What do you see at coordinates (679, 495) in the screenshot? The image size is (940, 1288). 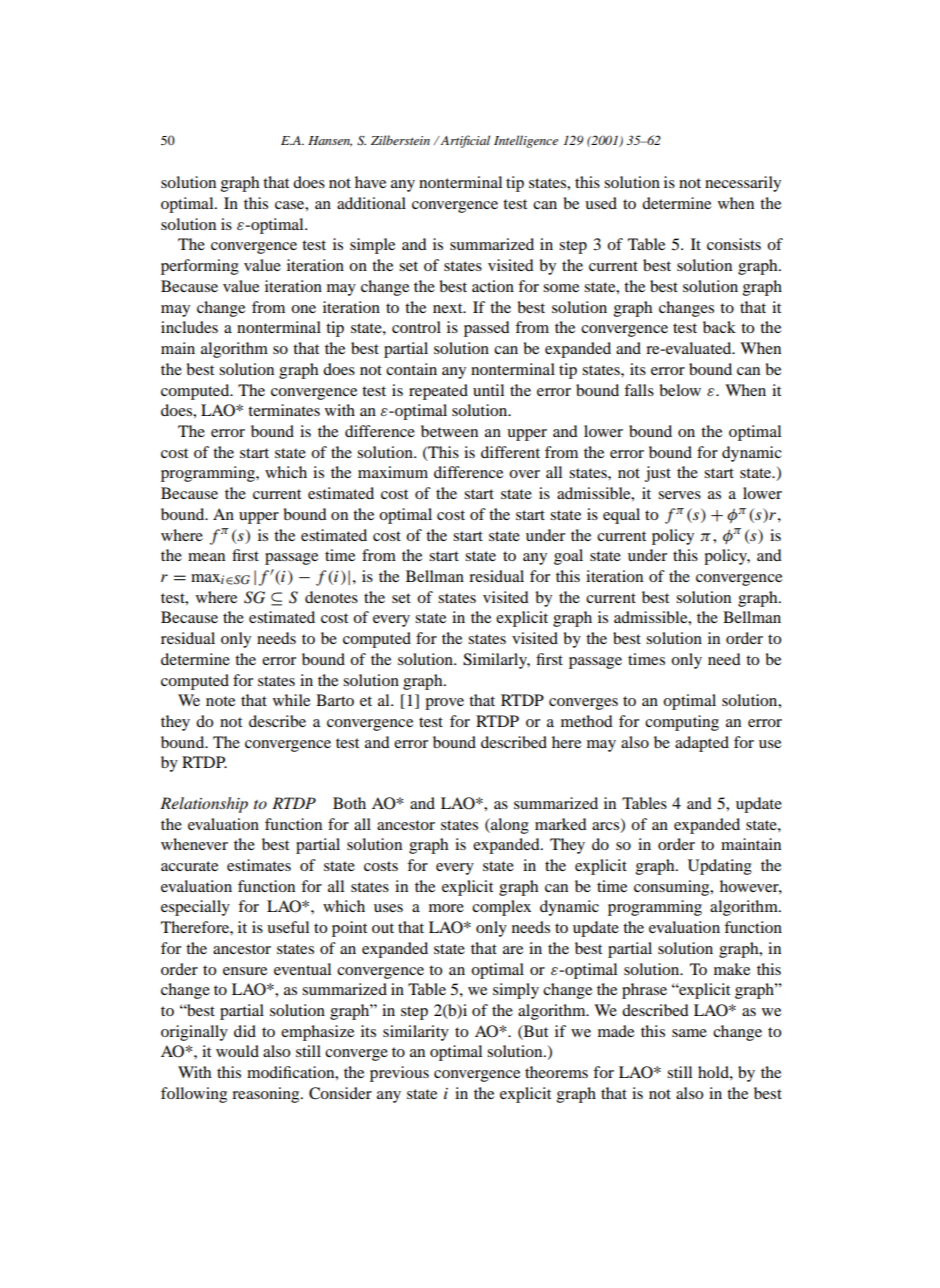 I see `serves` at bounding box center [679, 495].
